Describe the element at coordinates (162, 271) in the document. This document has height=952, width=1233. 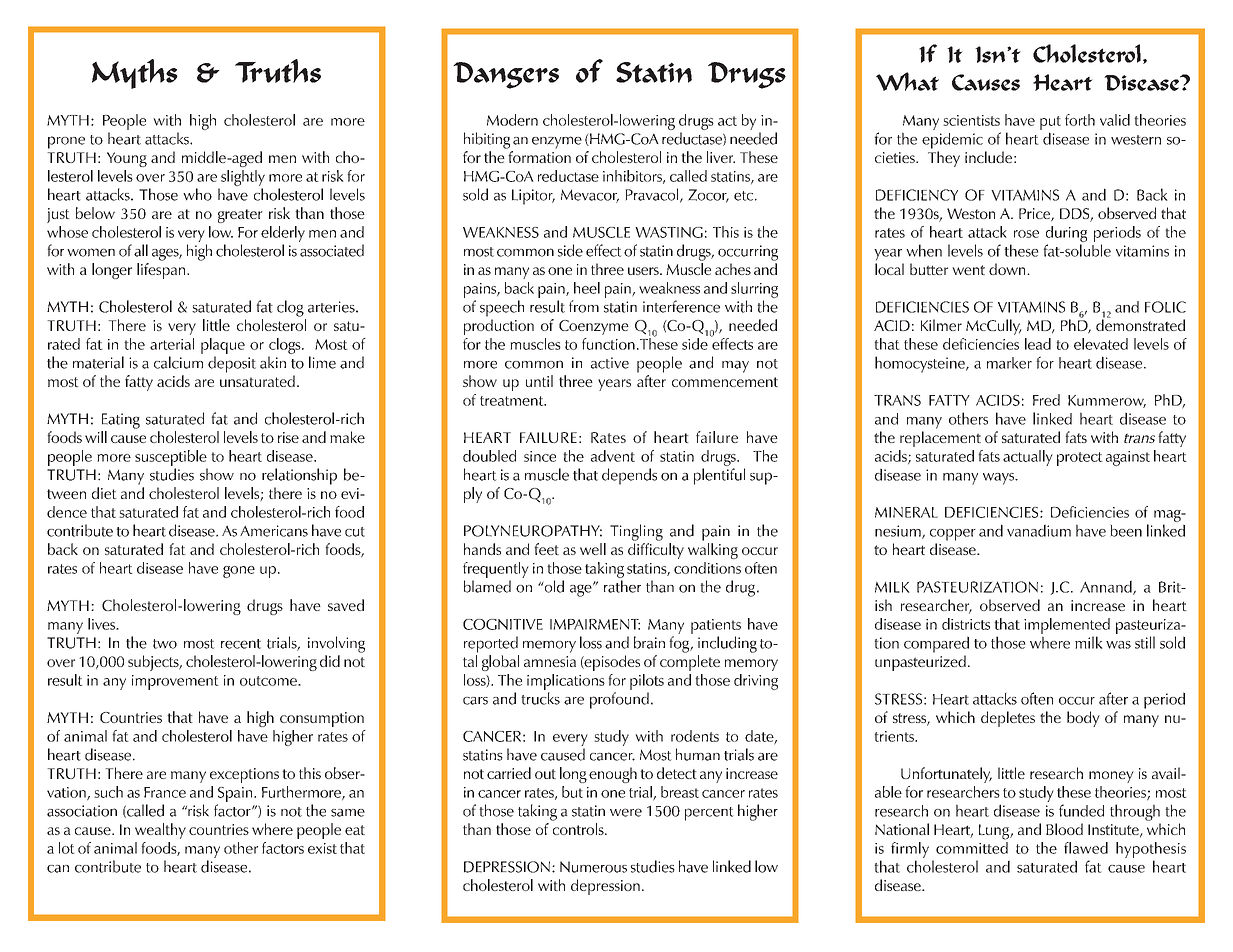
I see `lifespan` at that location.
